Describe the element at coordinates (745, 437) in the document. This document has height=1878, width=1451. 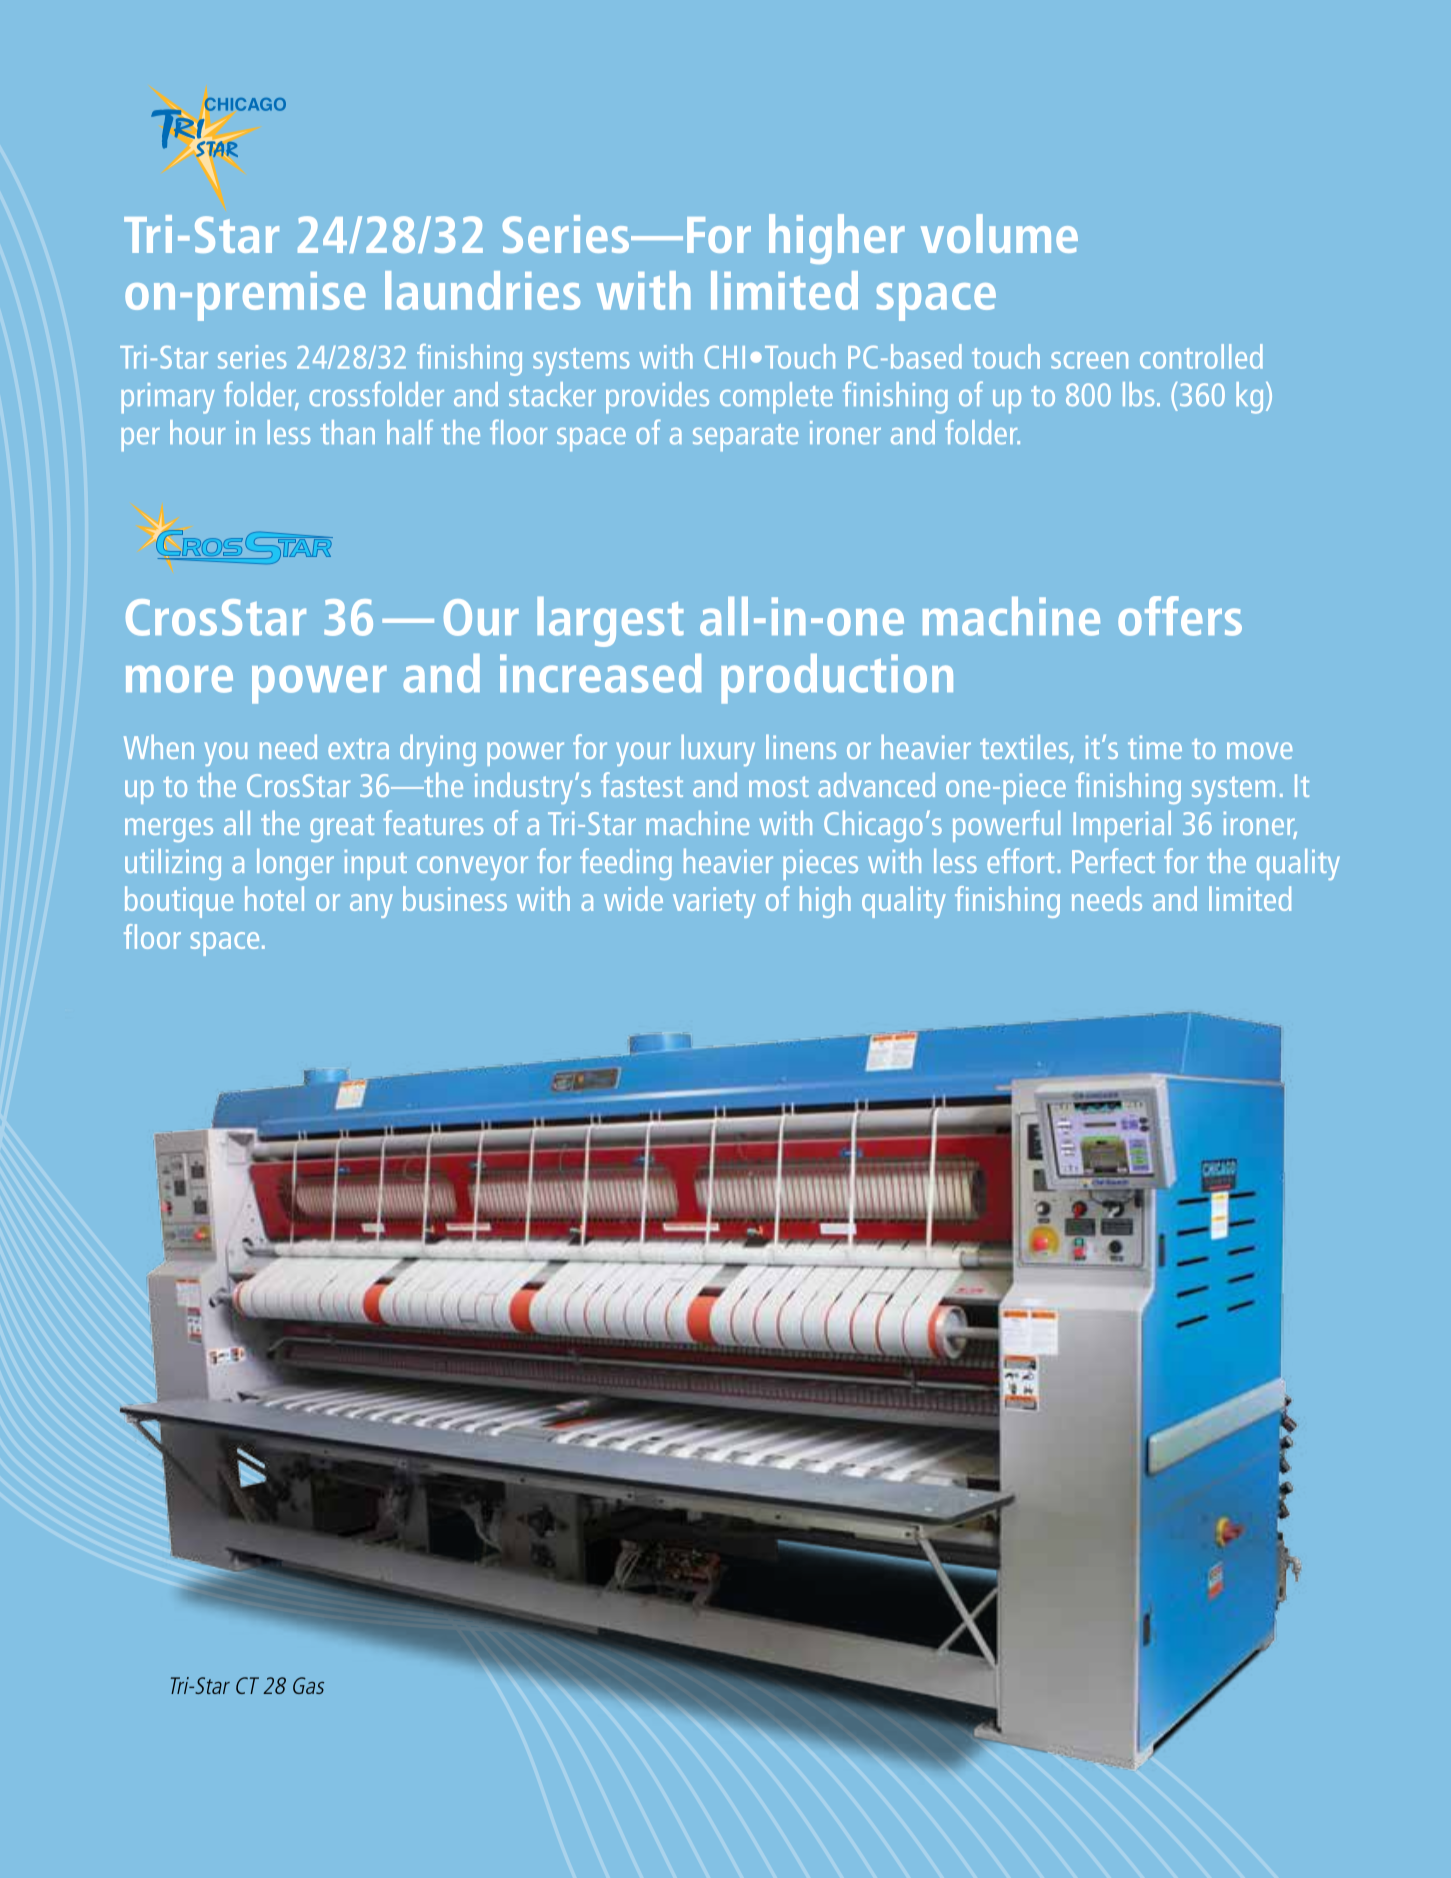
I see `separate` at that location.
